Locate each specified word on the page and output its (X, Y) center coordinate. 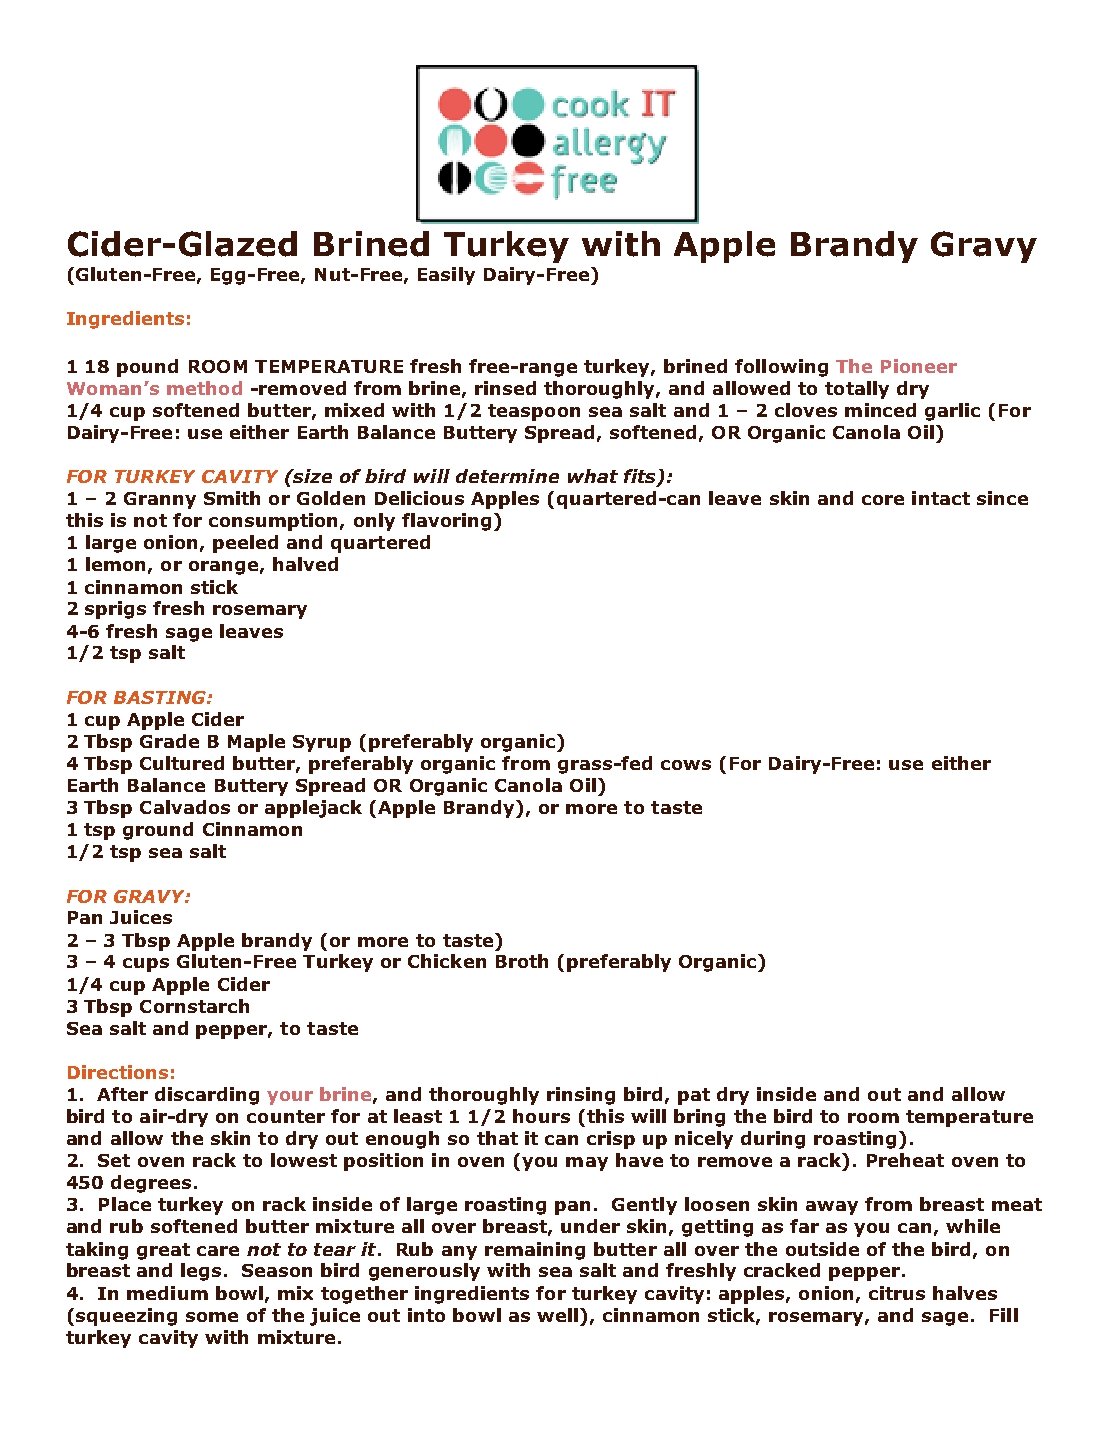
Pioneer (919, 366)
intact (941, 498)
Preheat (905, 1160)
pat (694, 1096)
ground (158, 831)
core (883, 500)
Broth (522, 961)
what (593, 476)
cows (686, 765)
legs (201, 1272)
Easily (446, 276)
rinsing (581, 1096)
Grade (169, 741)
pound (147, 368)
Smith (232, 498)
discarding (207, 1096)
